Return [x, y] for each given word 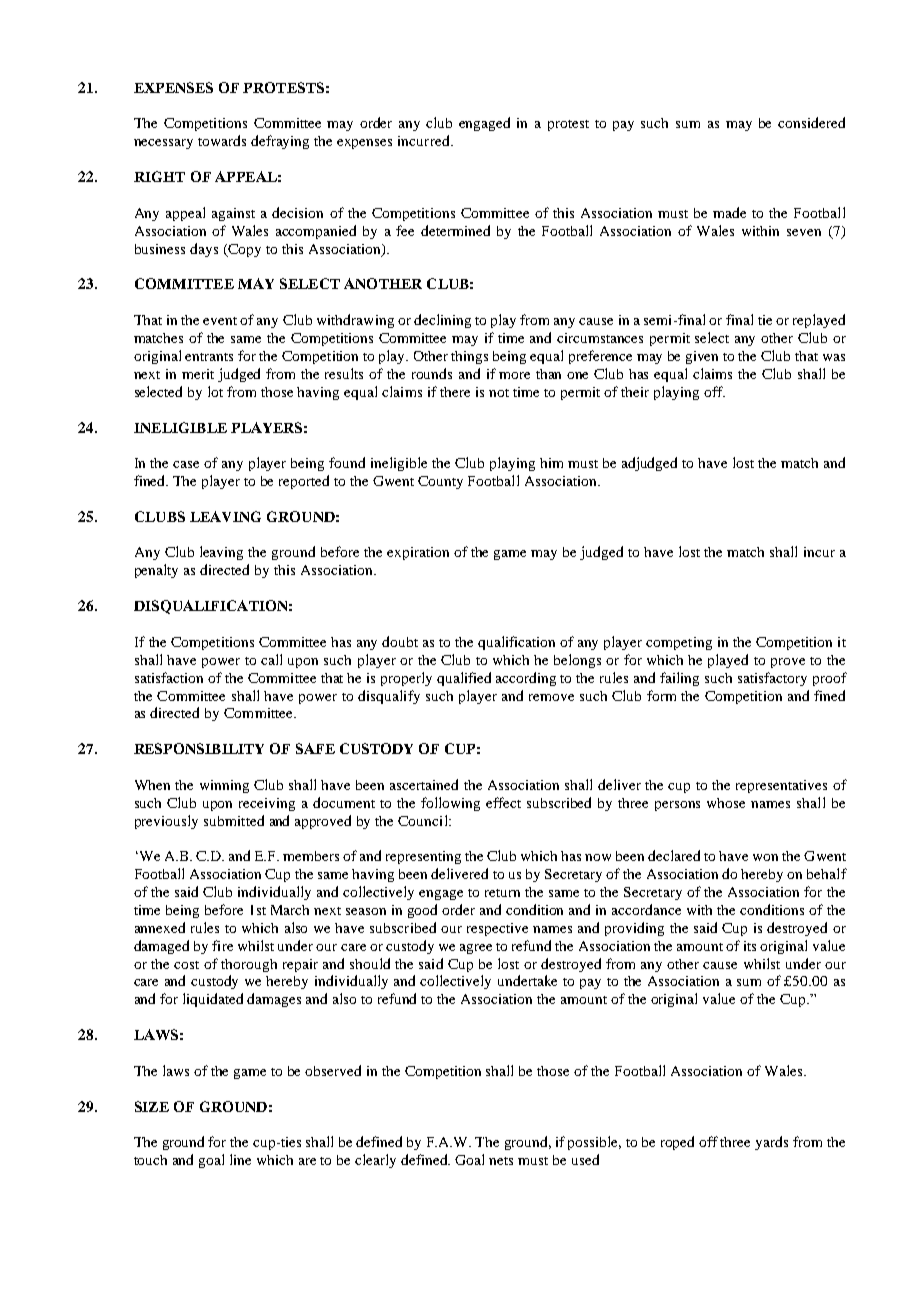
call [271, 659]
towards [222, 140]
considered [811, 122]
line [240, 1159]
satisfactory [772, 679]
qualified [464, 679]
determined [455, 230]
